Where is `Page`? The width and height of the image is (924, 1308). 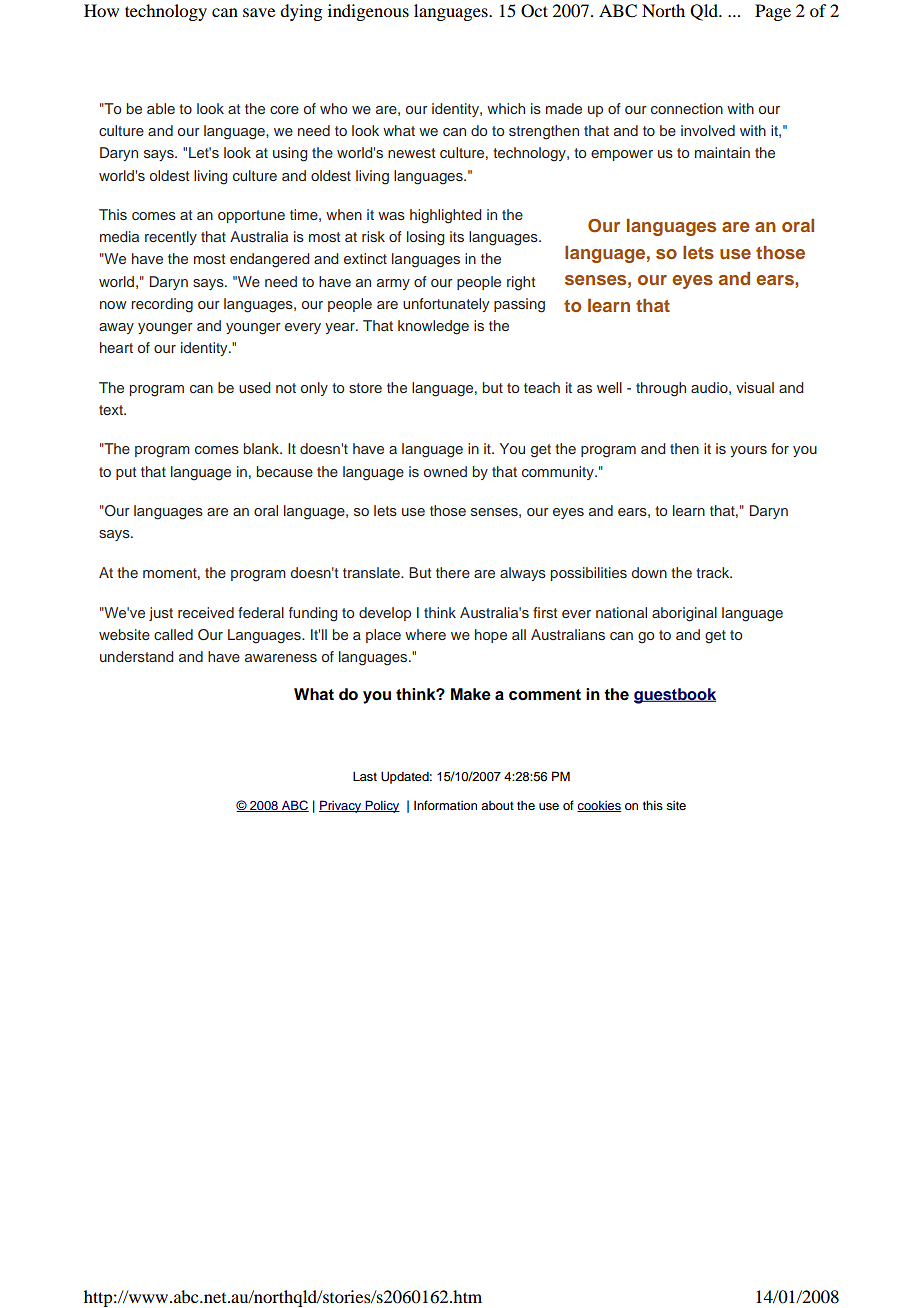
Page is located at coordinates (773, 12).
